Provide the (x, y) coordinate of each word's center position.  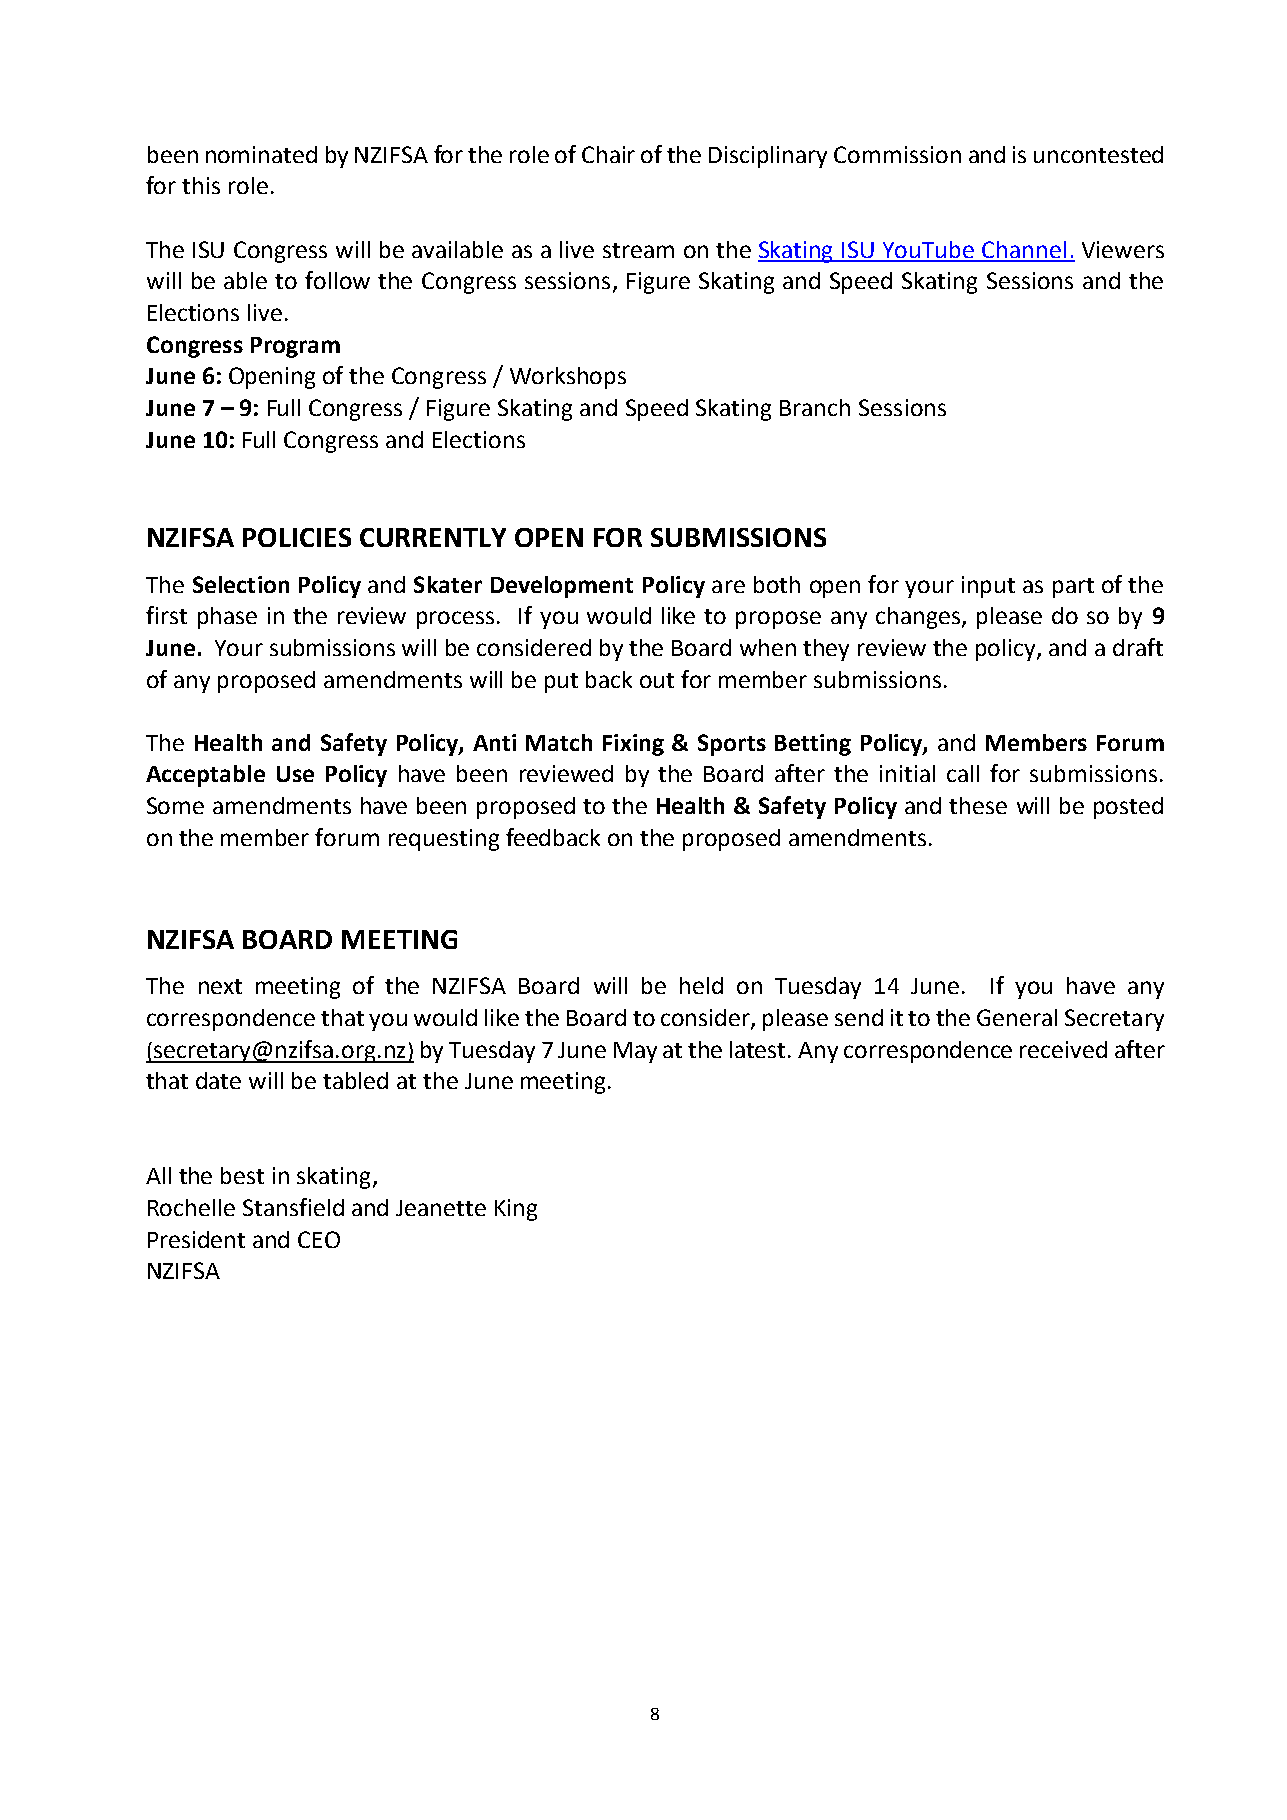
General (1017, 1017)
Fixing (633, 745)
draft (1138, 647)
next (220, 986)
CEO (319, 1239)
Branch (815, 407)
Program (295, 347)
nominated (261, 154)
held (701, 985)
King (516, 1210)
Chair (608, 154)
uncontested (1098, 154)
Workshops (568, 378)
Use (295, 774)
